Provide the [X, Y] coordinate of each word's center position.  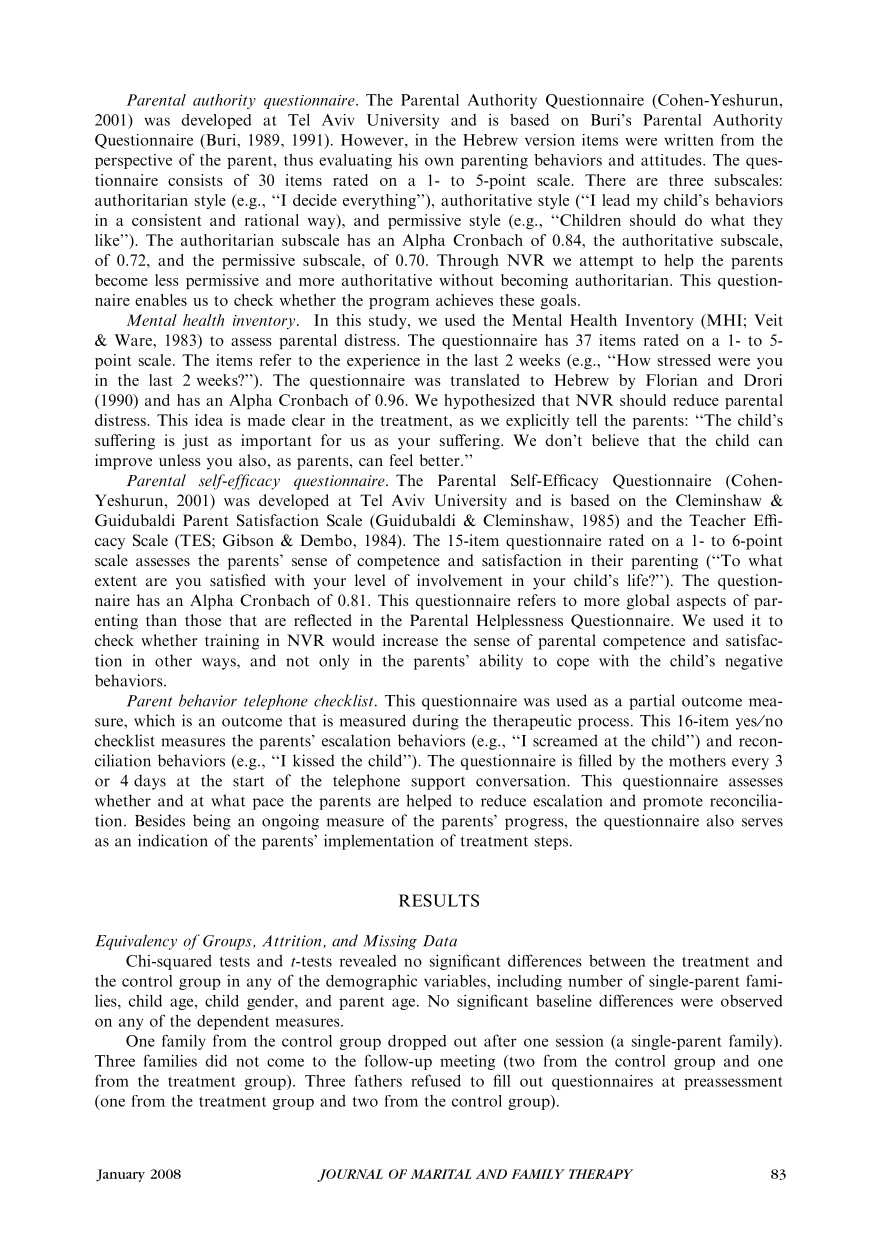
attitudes [672, 160]
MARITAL [441, 1174]
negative [754, 662]
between [617, 961]
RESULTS [439, 900]
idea [209, 420]
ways [220, 664]
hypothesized [489, 401]
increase [410, 640]
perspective [133, 161]
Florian [671, 380]
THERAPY [601, 1174]
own [439, 161]
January [120, 1175]
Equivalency [136, 942]
